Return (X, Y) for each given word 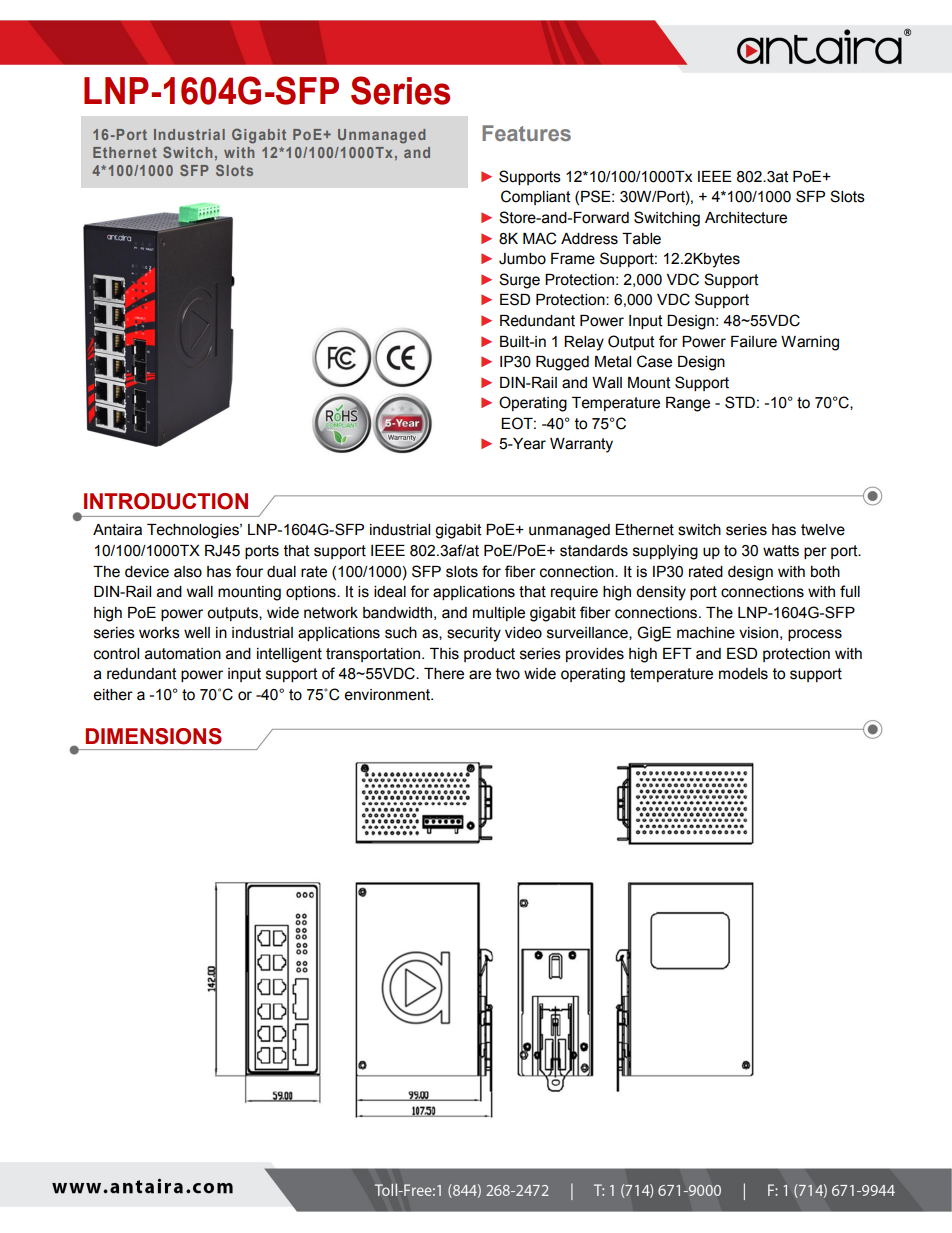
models (743, 674)
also (188, 572)
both (825, 572)
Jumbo (522, 259)
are (480, 675)
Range (688, 404)
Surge (519, 281)
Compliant (536, 197)
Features (526, 133)
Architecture (746, 218)
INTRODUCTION (166, 501)
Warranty (581, 445)
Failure (754, 342)
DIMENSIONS (153, 736)
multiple (499, 614)
